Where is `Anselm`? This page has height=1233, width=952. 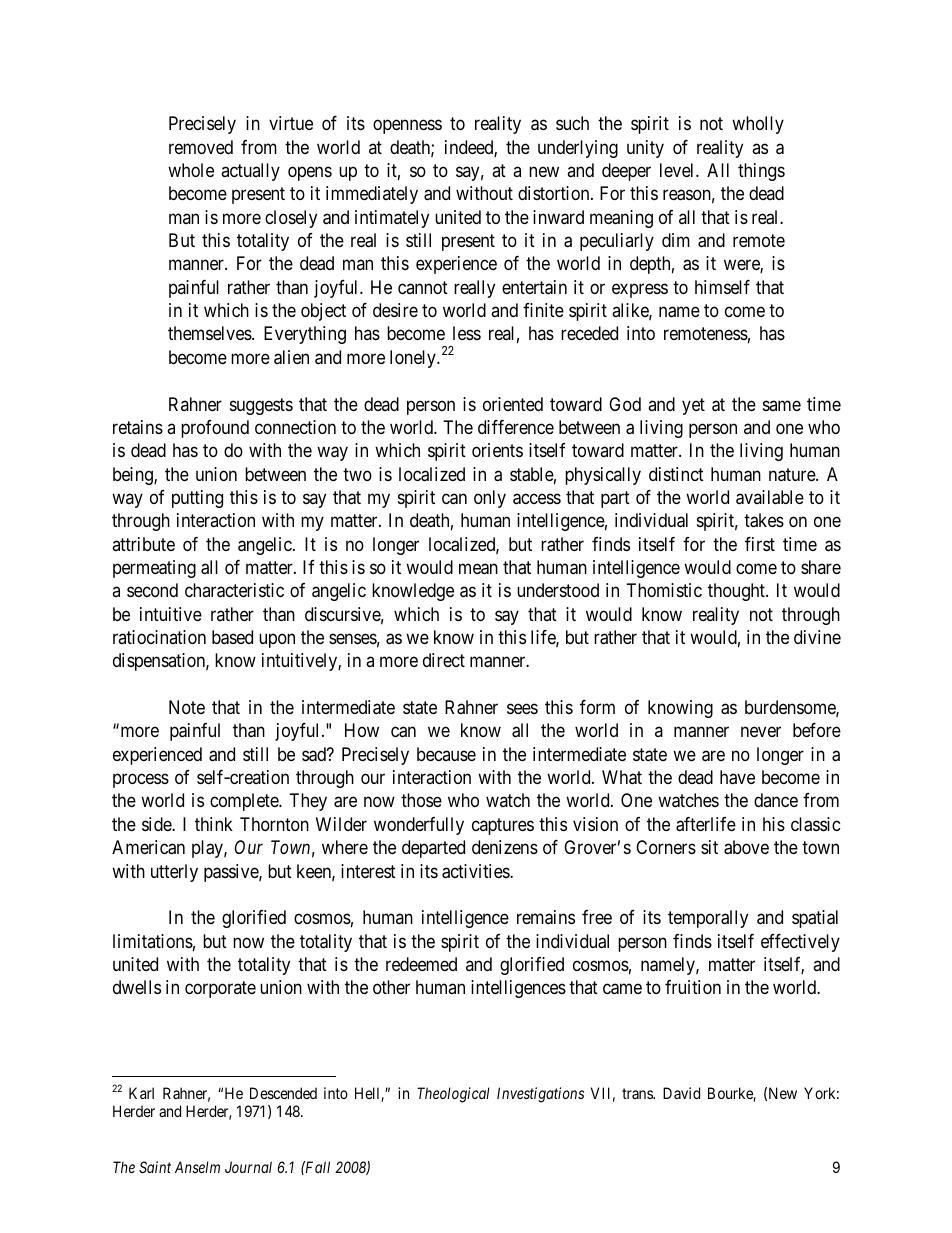
Anselm is located at coordinates (197, 1167).
